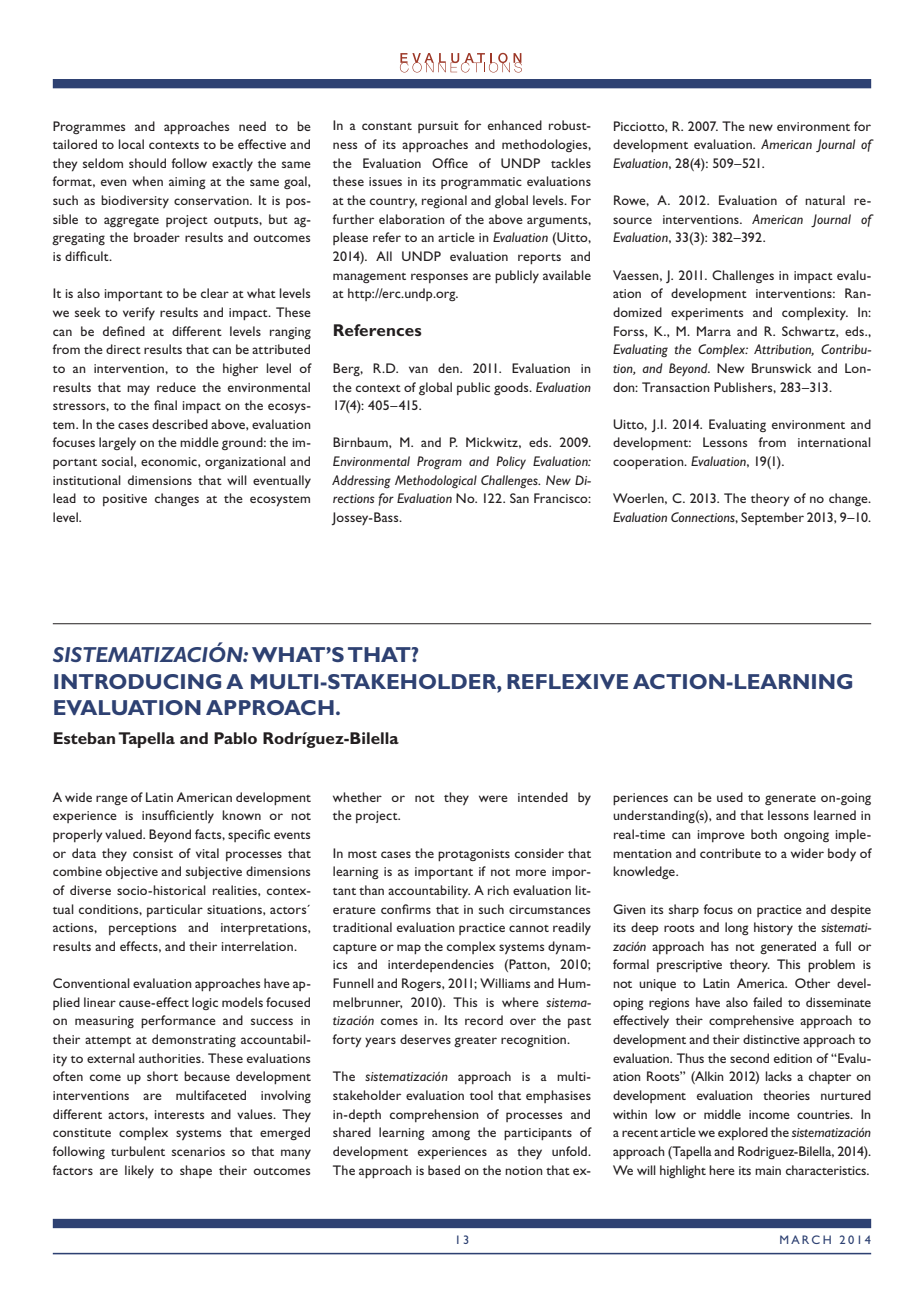  Describe the element at coordinates (438, 127) in the image. I see `pursuit` at that location.
